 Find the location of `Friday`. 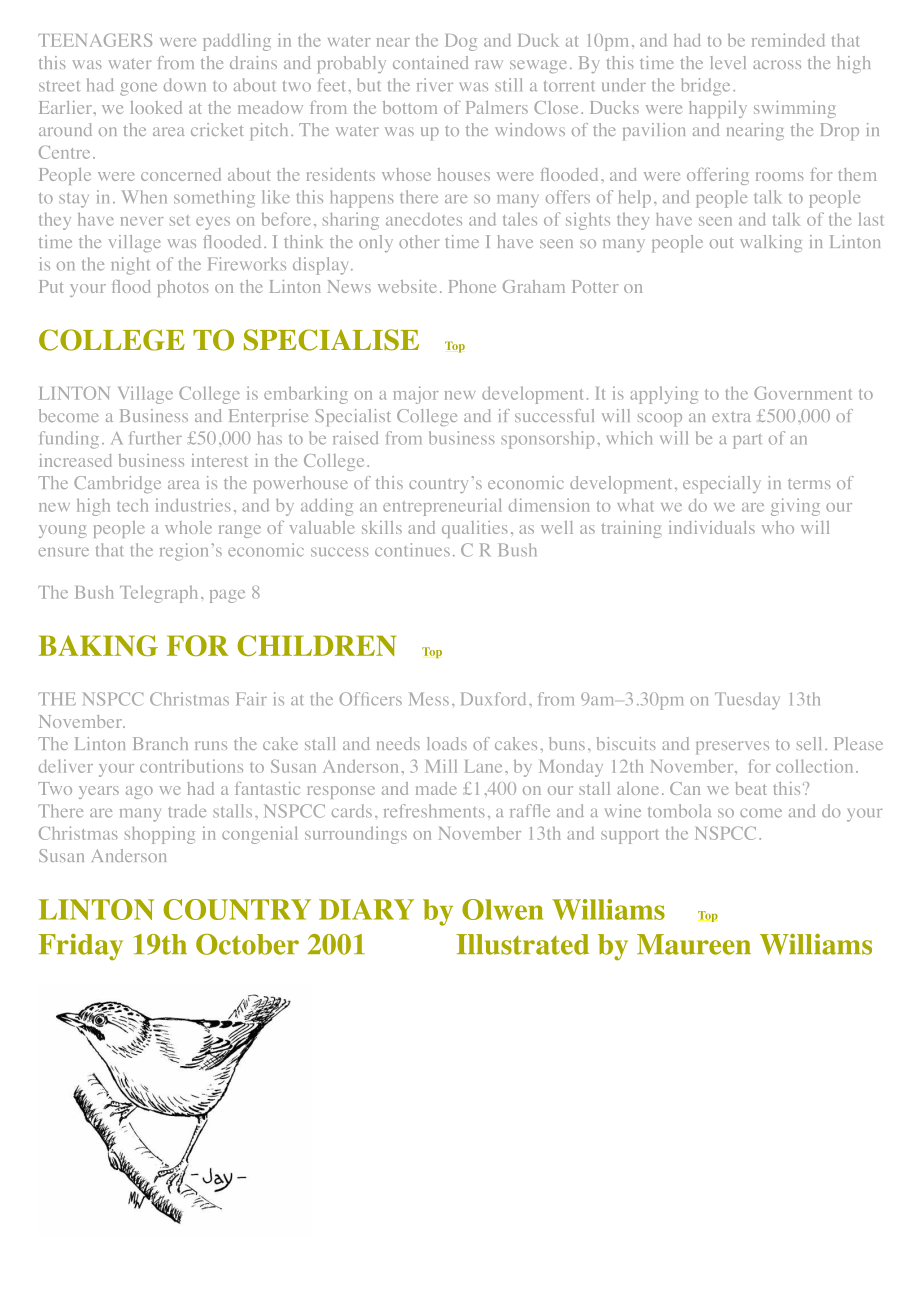

Friday is located at coordinates (80, 947).
